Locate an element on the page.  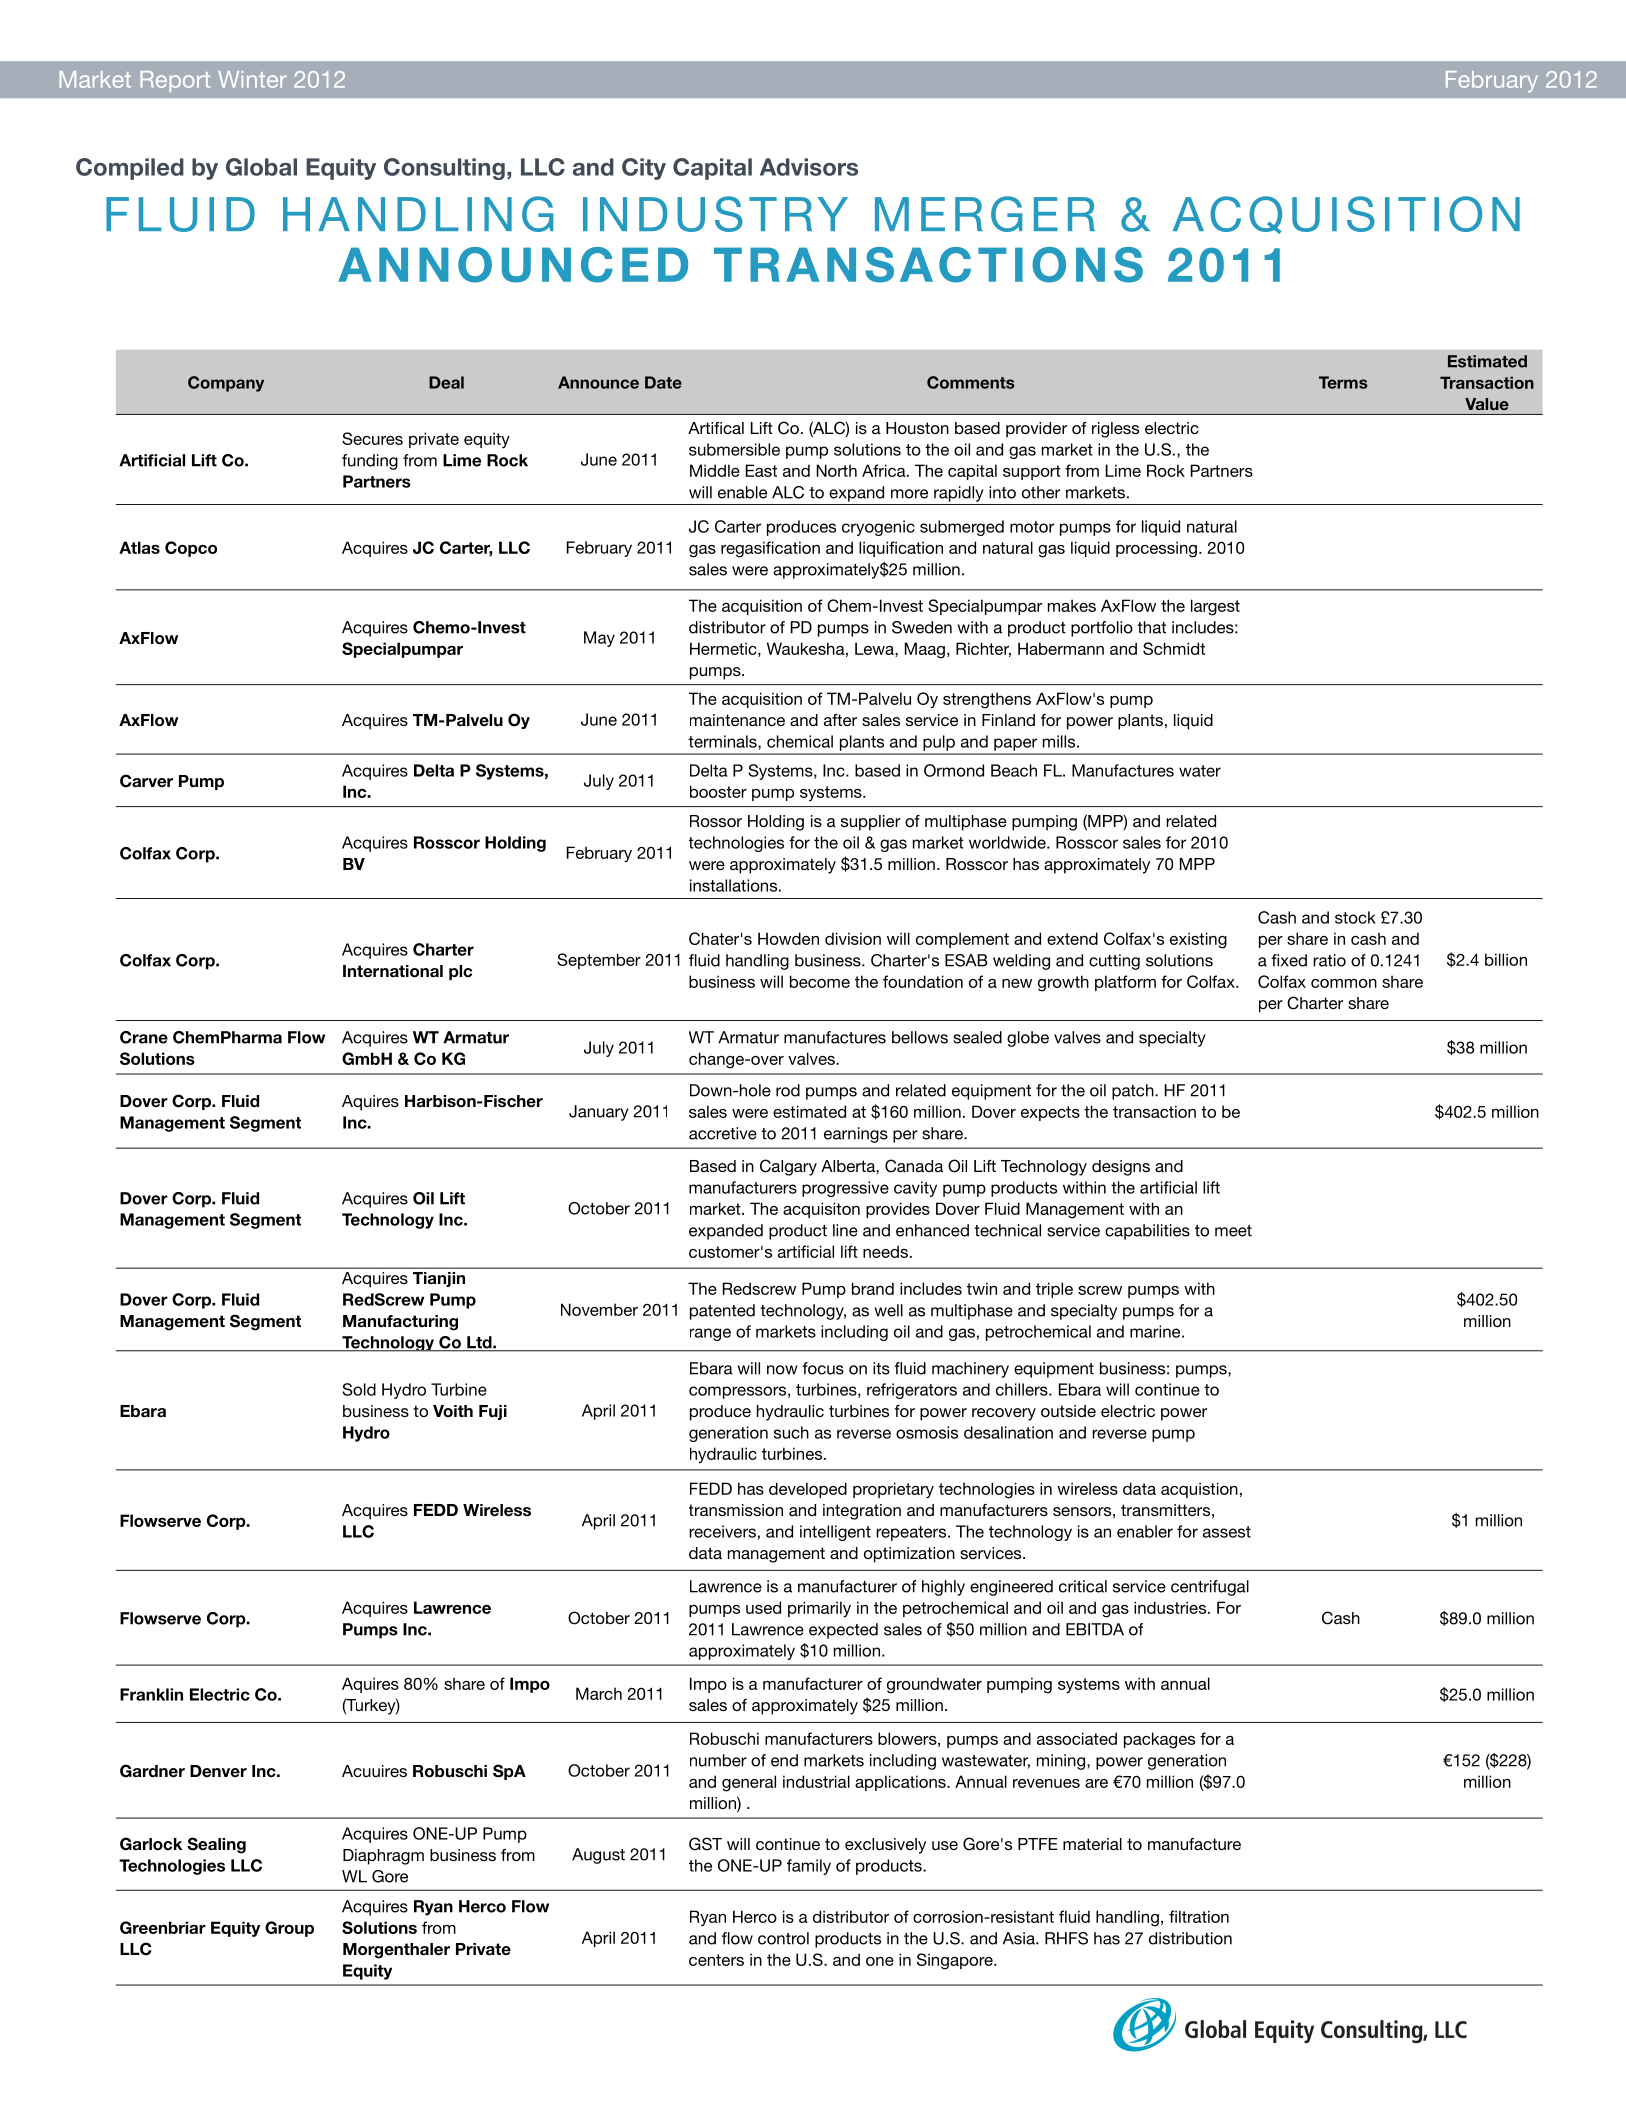
International is located at coordinates (393, 971).
